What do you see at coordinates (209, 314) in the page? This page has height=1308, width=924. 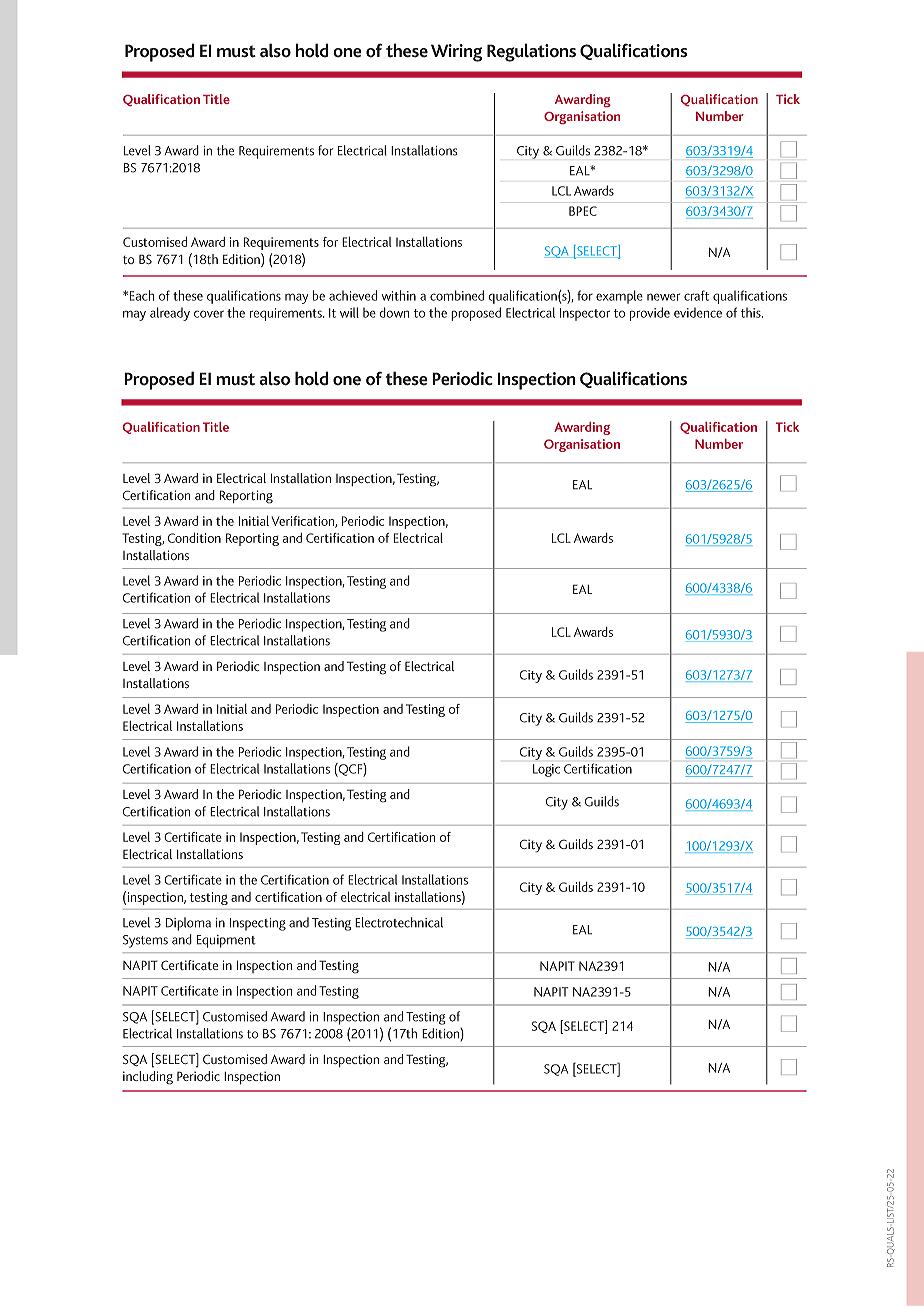 I see `cover` at bounding box center [209, 314].
